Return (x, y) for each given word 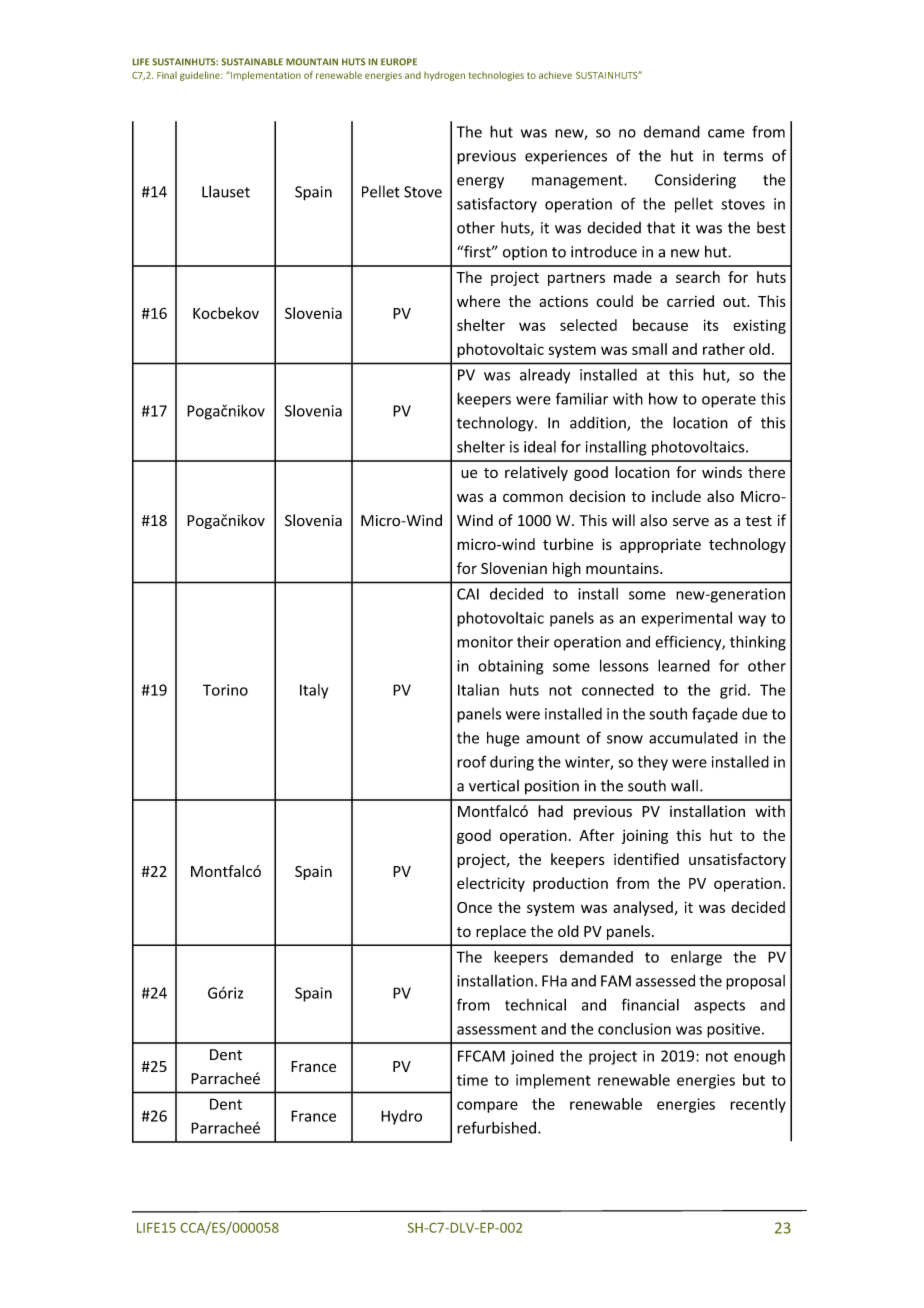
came (726, 133)
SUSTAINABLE (252, 62)
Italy (314, 691)
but (754, 1080)
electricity (491, 884)
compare (487, 1107)
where (478, 301)
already (545, 376)
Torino (225, 690)
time (472, 1080)
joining (645, 837)
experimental (686, 619)
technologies (496, 76)
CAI (468, 594)
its (711, 325)
